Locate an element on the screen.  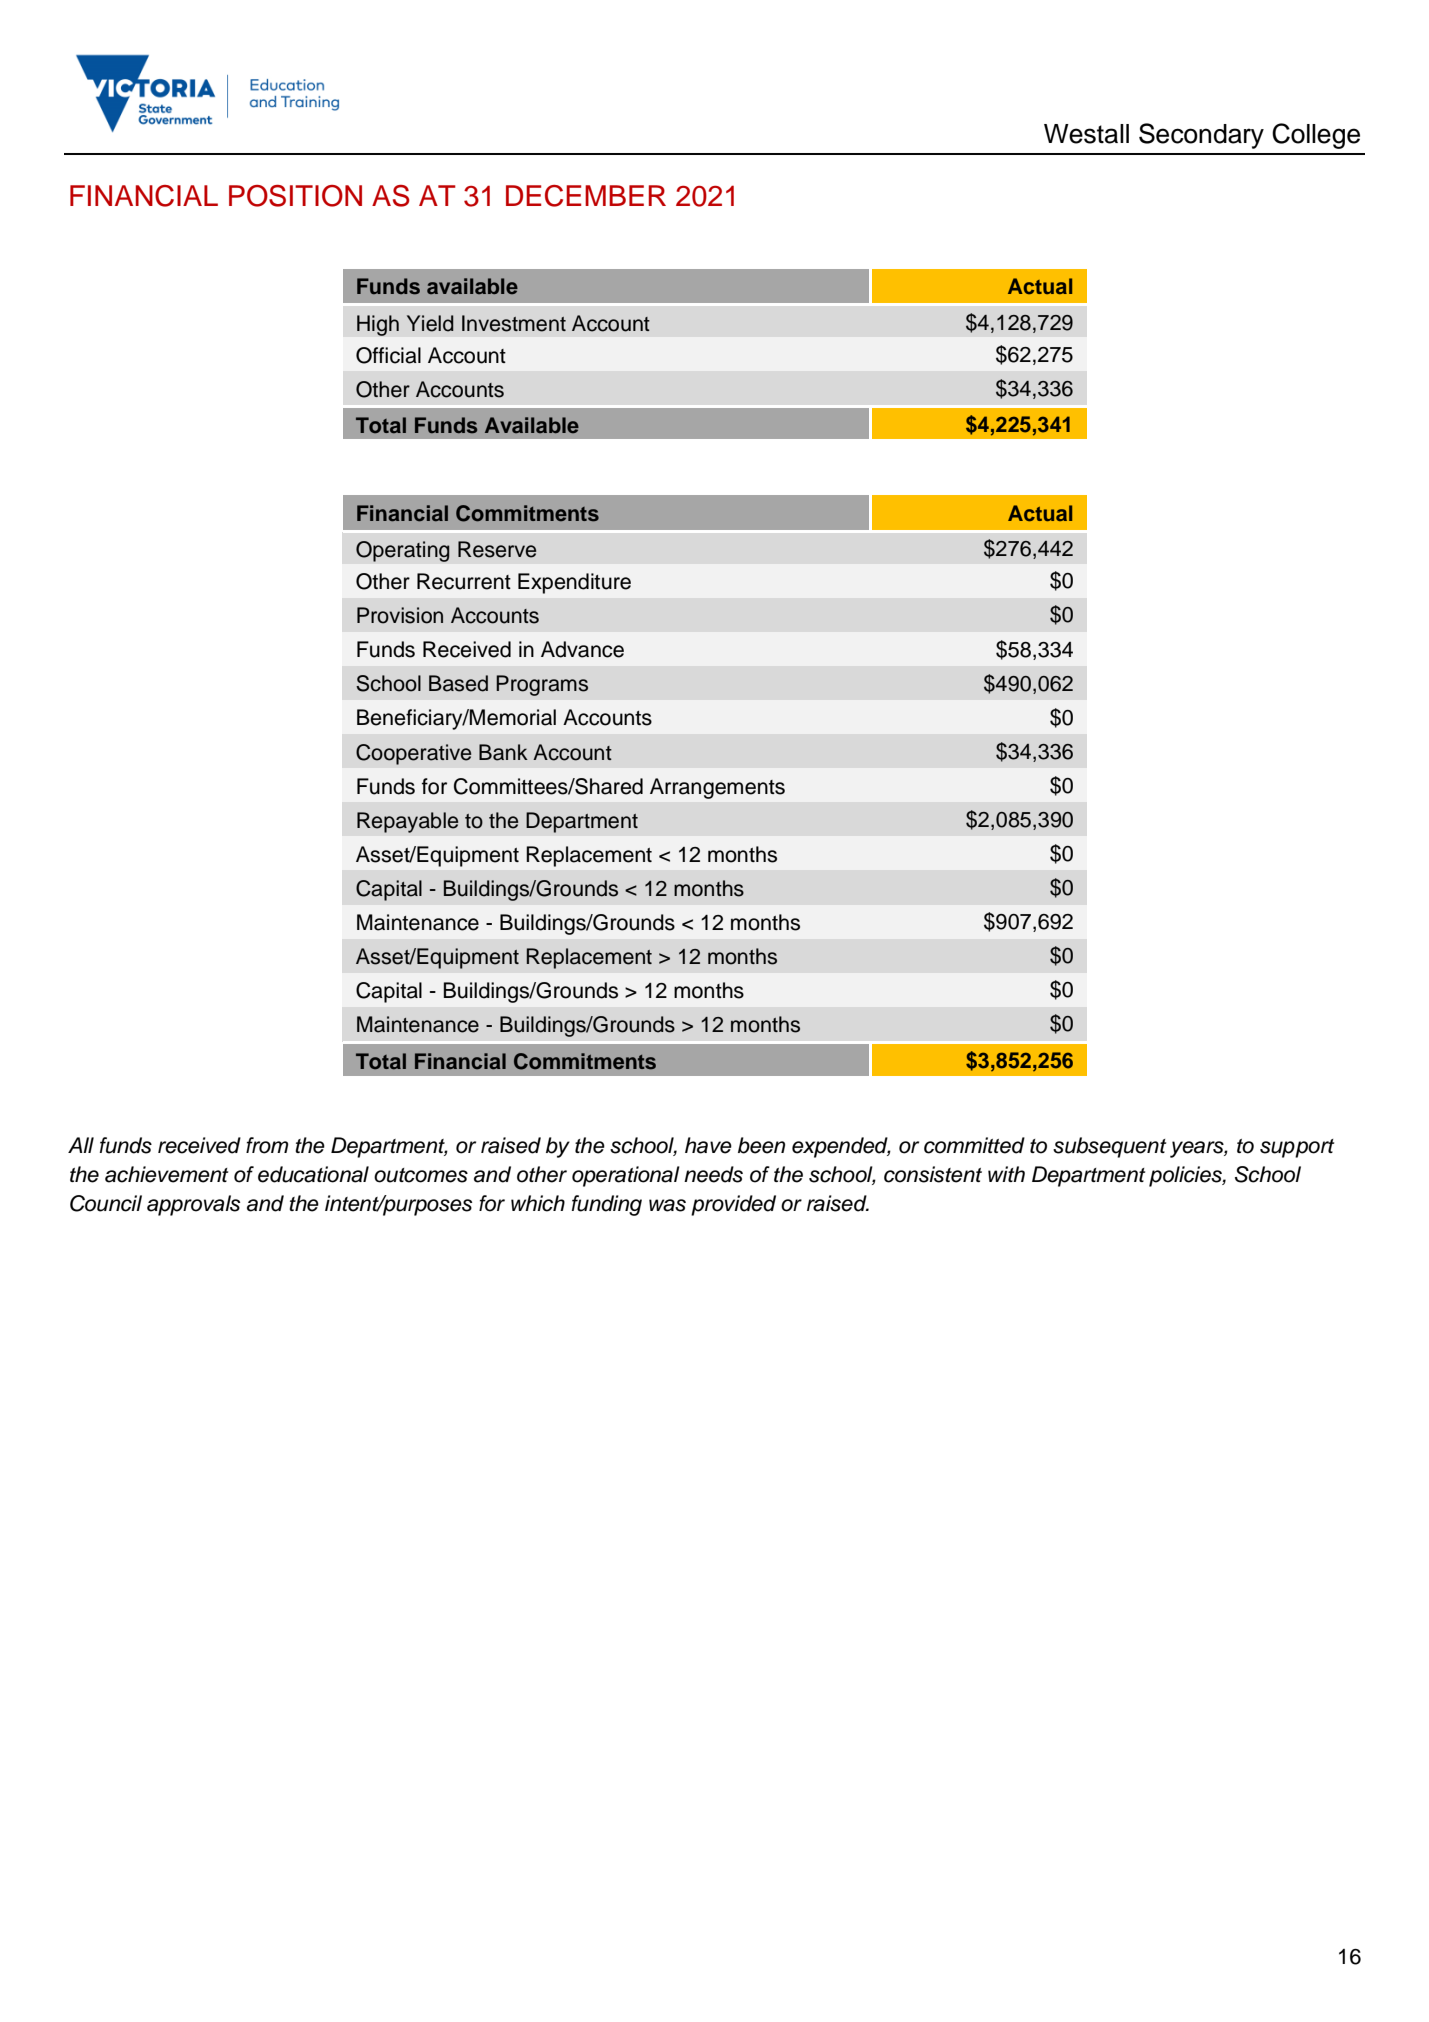
educational is located at coordinates (313, 1174).
